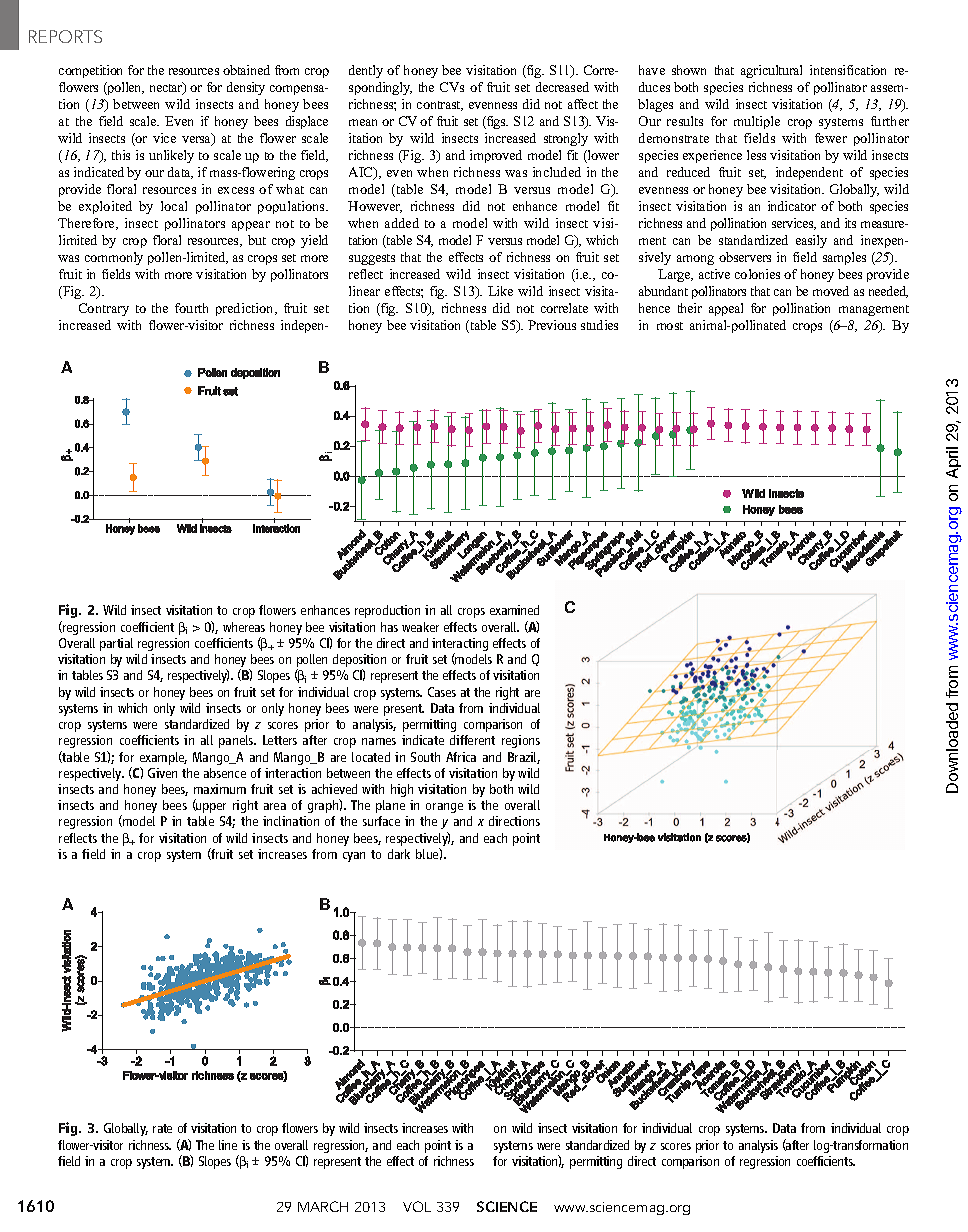  Describe the element at coordinates (399, 854) in the screenshot. I see `dark` at that location.
